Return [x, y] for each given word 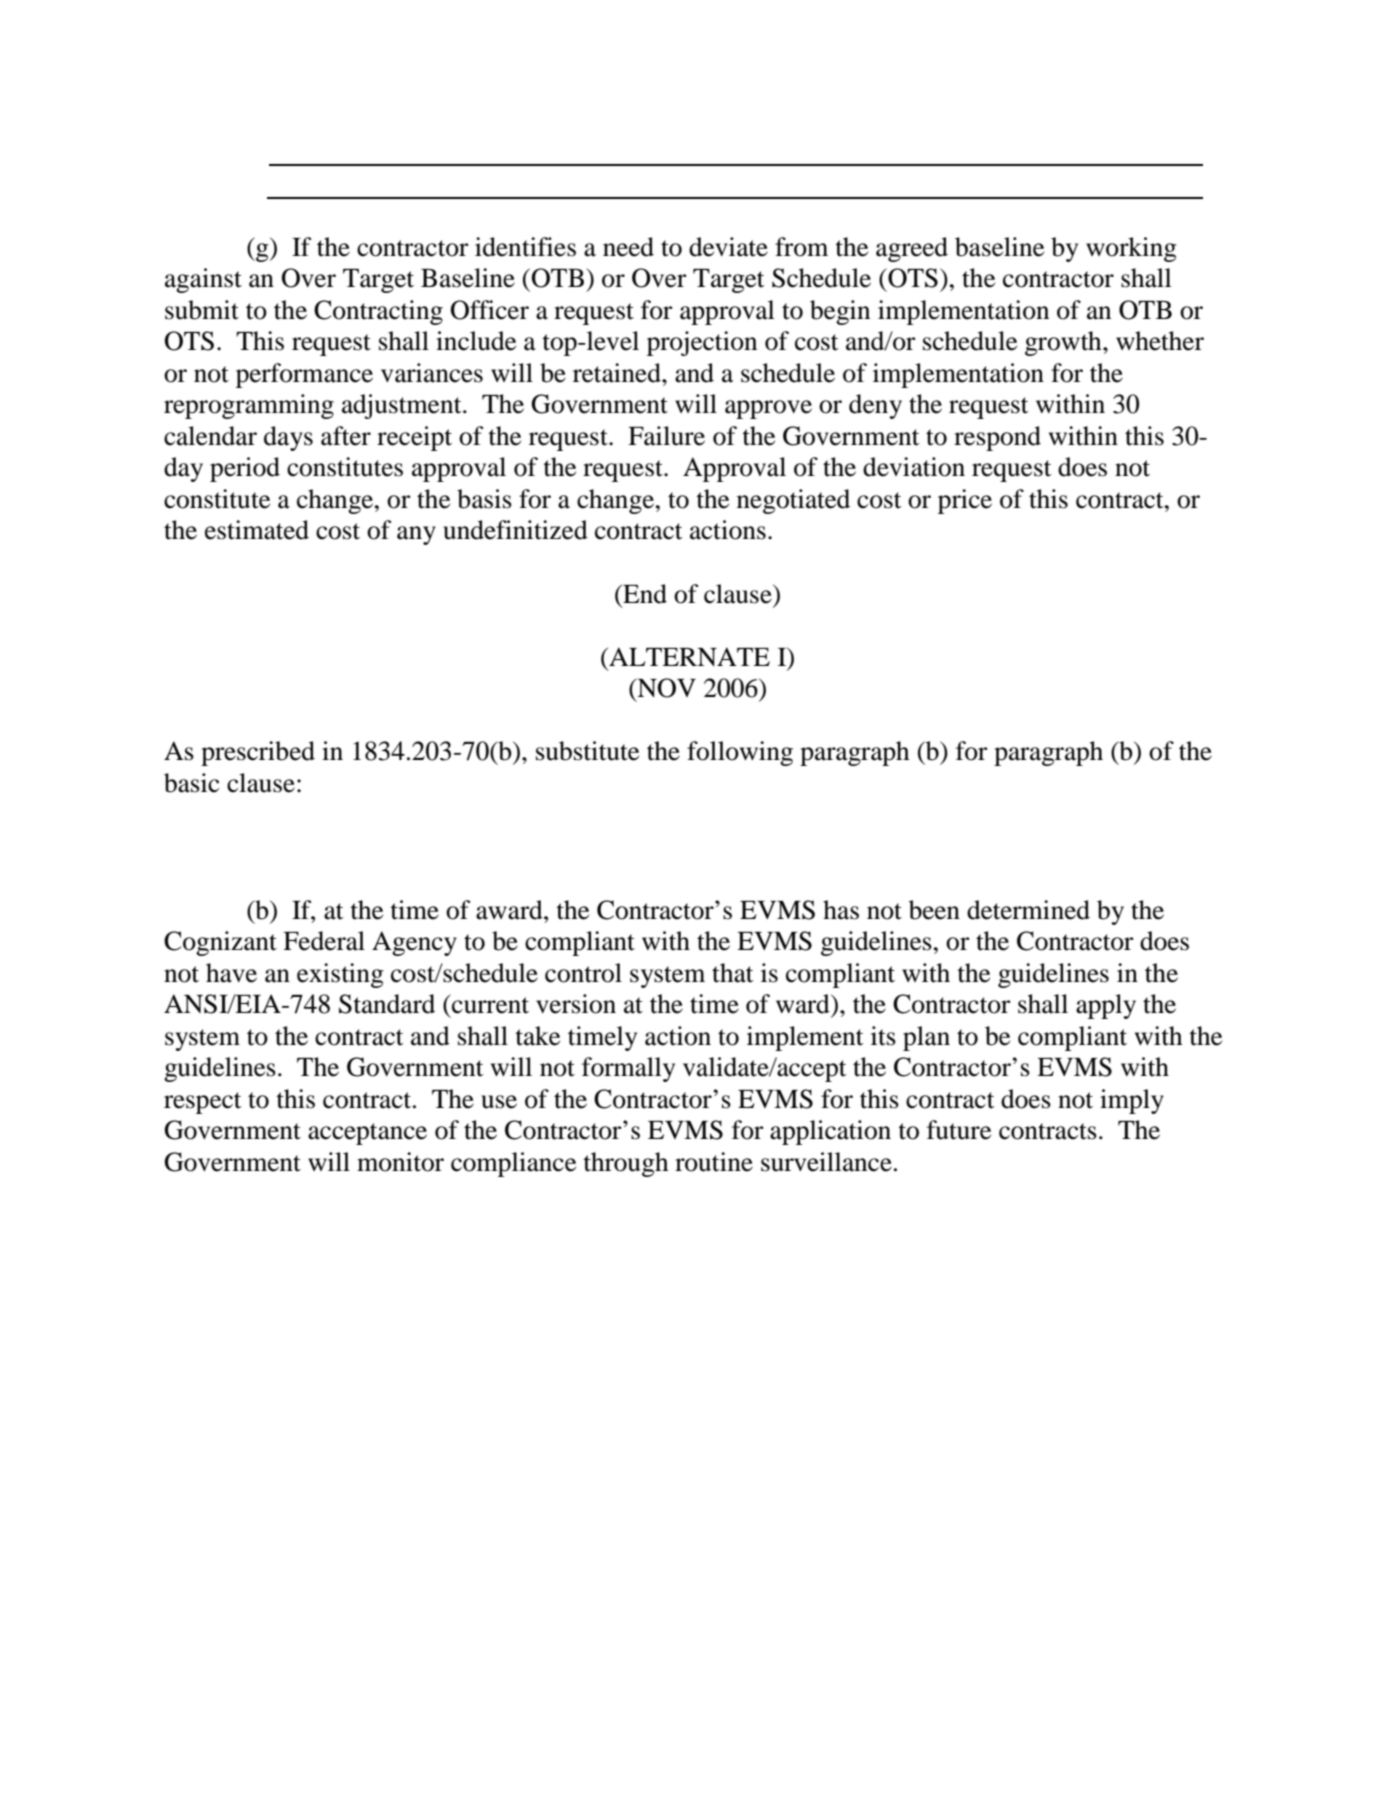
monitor [400, 1162]
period [245, 469]
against [203, 280]
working [1131, 249]
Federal [324, 941]
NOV [665, 688]
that [732, 973]
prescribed [258, 753]
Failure [666, 436]
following [740, 753]
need [628, 247]
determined [1028, 910]
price [965, 501]
